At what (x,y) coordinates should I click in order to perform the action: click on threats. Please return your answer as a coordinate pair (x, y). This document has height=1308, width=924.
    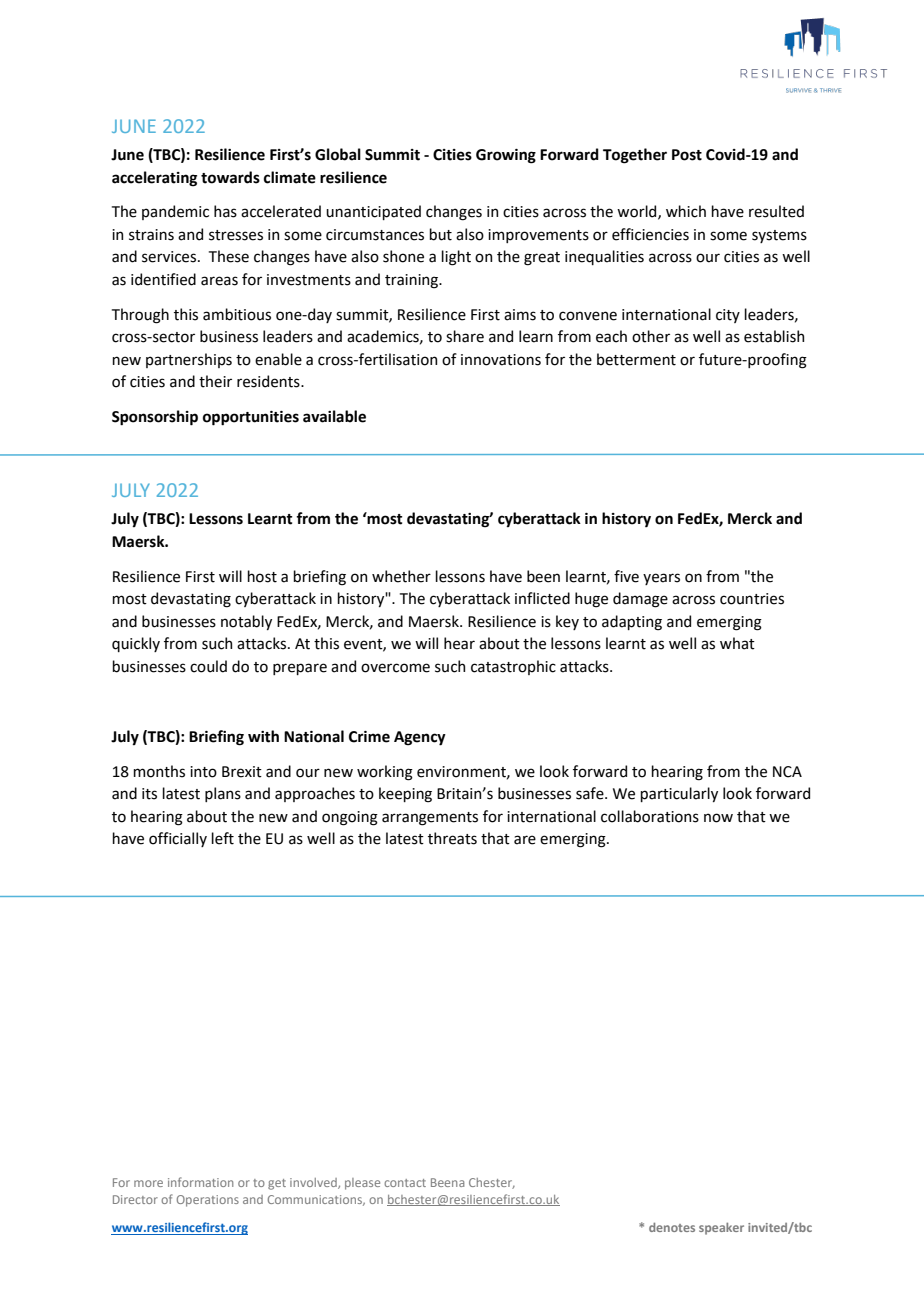
    Looking at the image, I should click on (452, 838).
